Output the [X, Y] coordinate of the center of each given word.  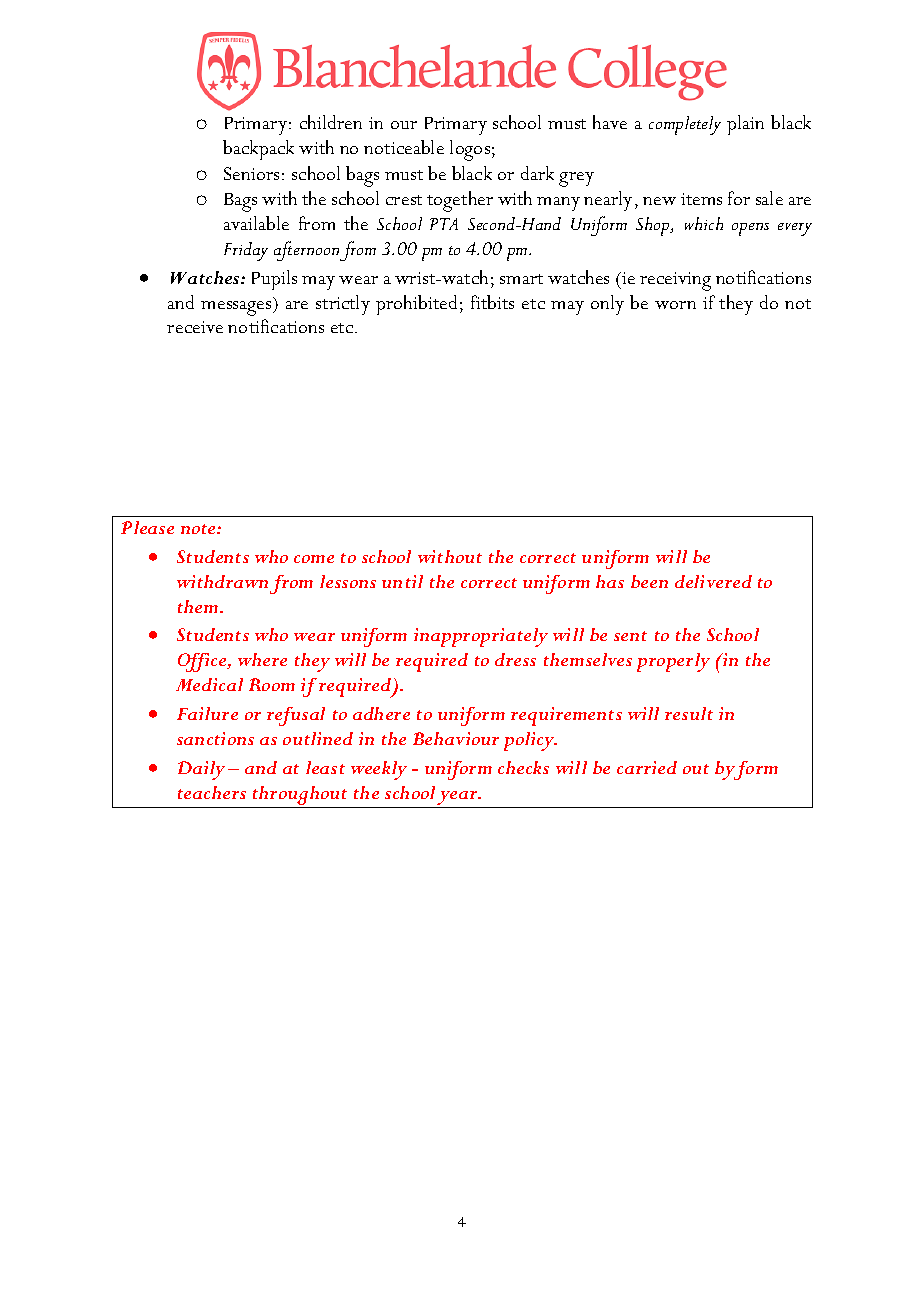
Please [147, 527]
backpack [258, 150]
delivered [713, 581]
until [402, 581]
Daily [201, 770]
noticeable [404, 147]
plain [745, 125]
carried [647, 767]
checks [523, 767]
